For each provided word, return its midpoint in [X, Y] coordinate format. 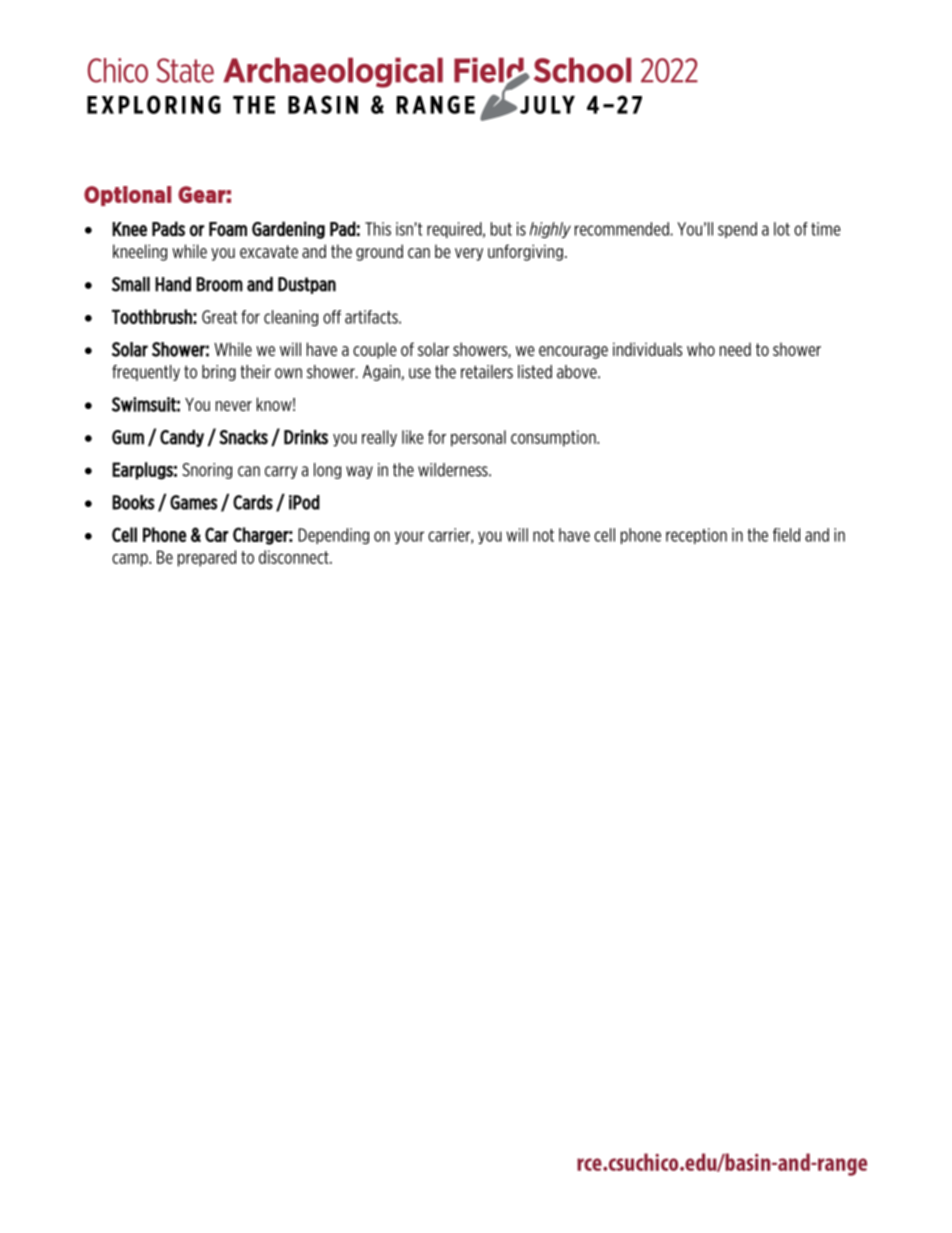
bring [219, 373]
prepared [207, 558]
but [501, 229]
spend [737, 230]
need [735, 349]
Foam [228, 229]
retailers [487, 372]
